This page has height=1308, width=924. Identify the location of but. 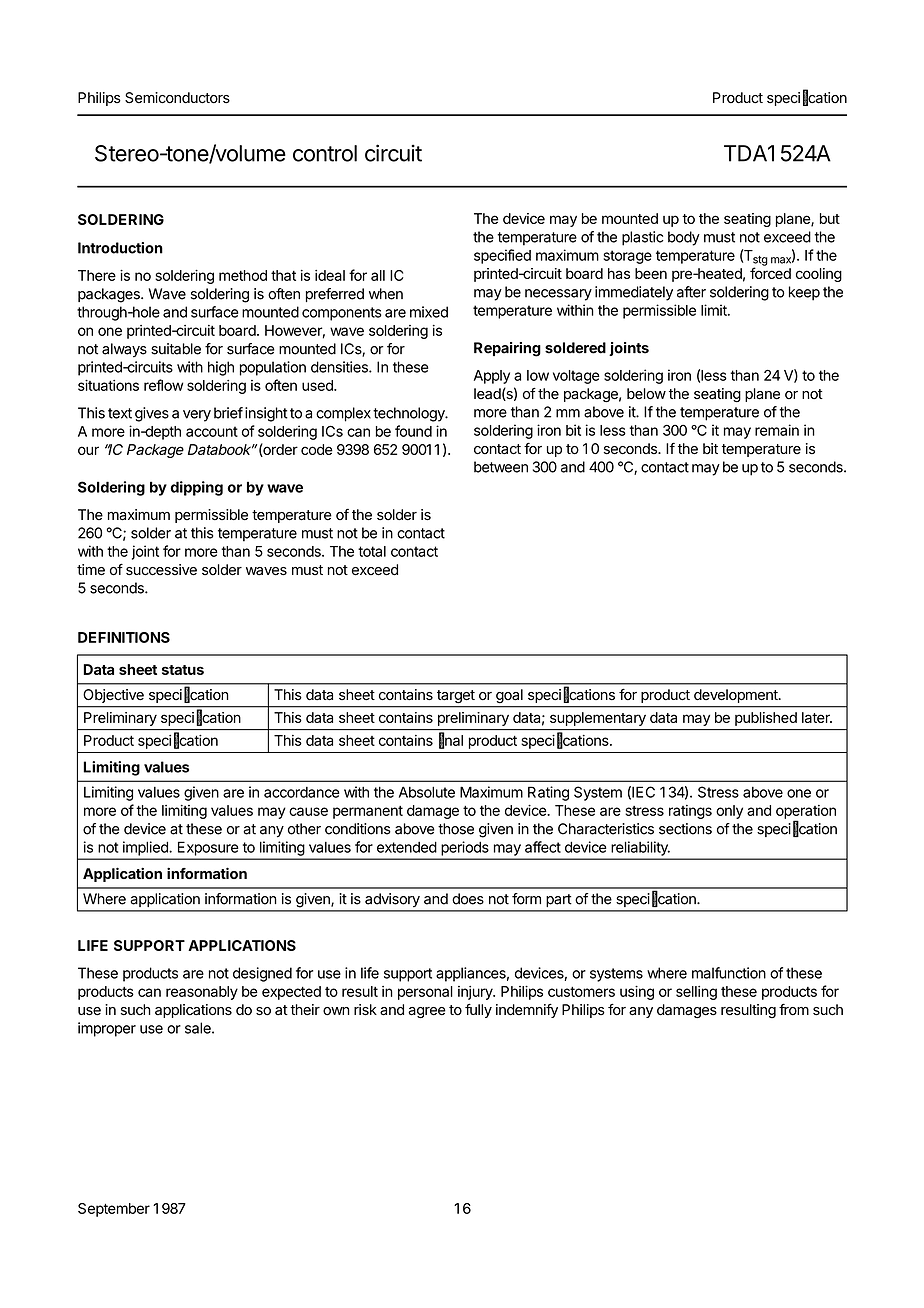
(830, 218).
